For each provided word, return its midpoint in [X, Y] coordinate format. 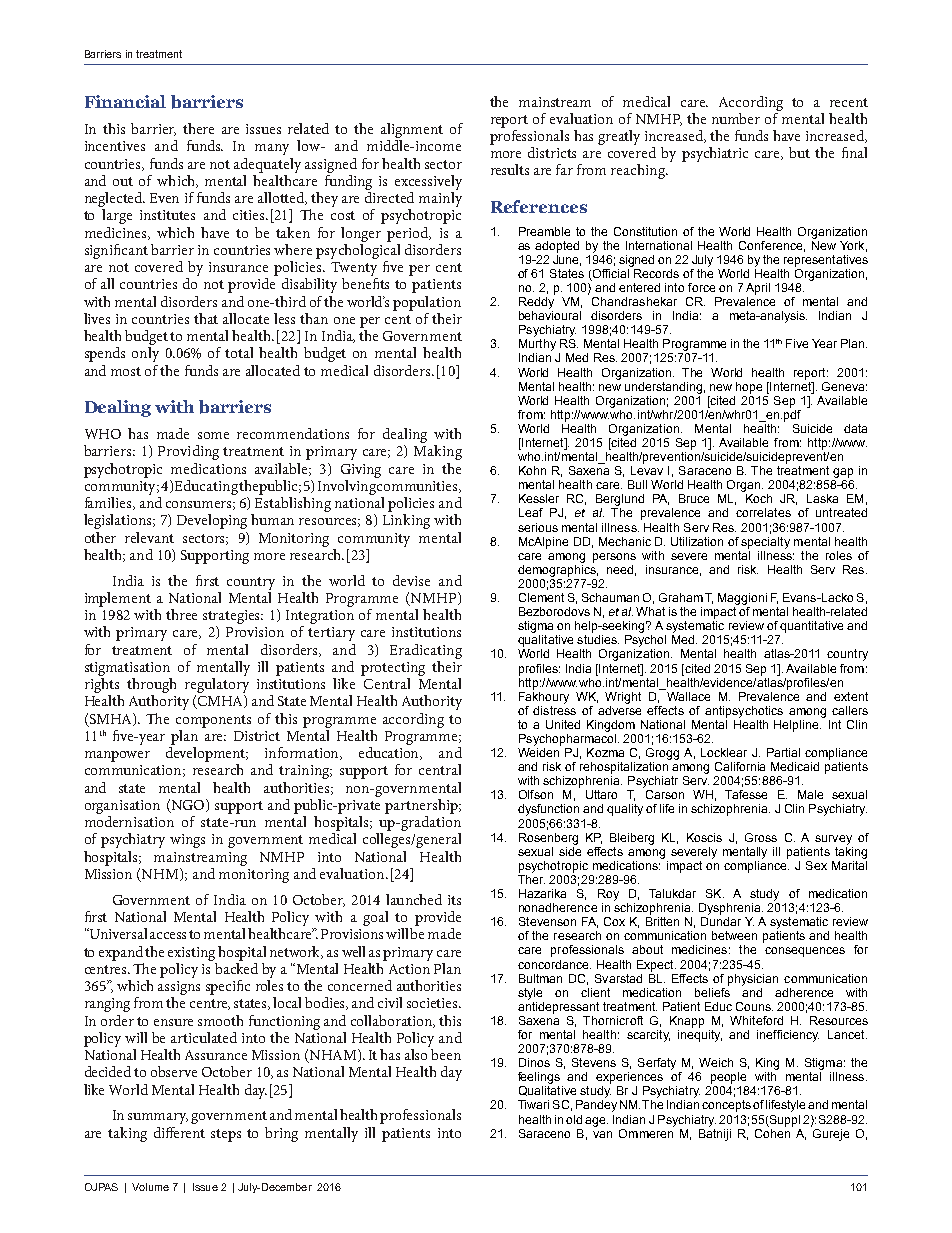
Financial [125, 101]
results [510, 169]
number [736, 118]
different [179, 1132]
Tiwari [533, 1104]
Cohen [774, 1132]
